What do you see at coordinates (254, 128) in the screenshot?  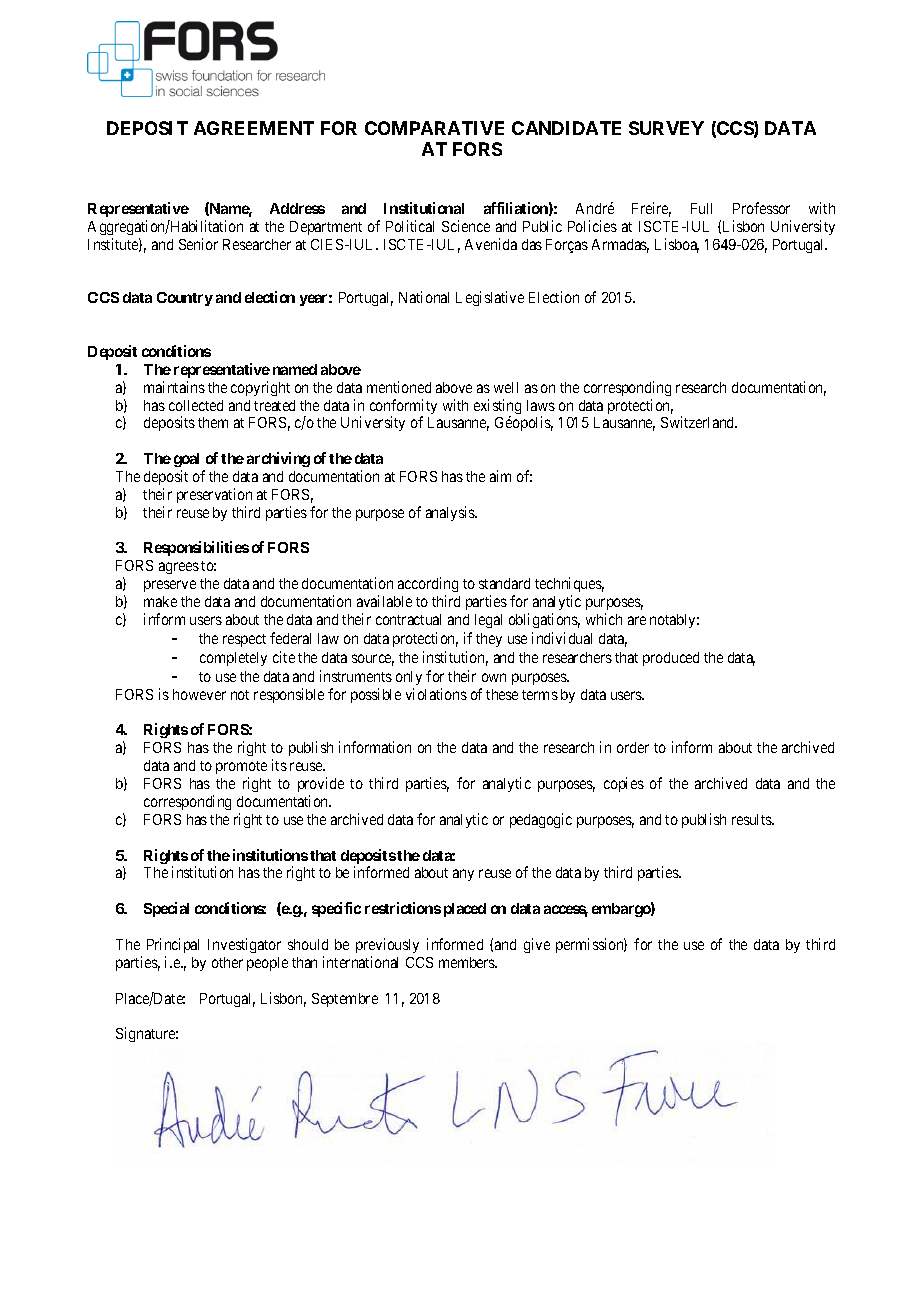 I see `AGREEMENT` at bounding box center [254, 128].
